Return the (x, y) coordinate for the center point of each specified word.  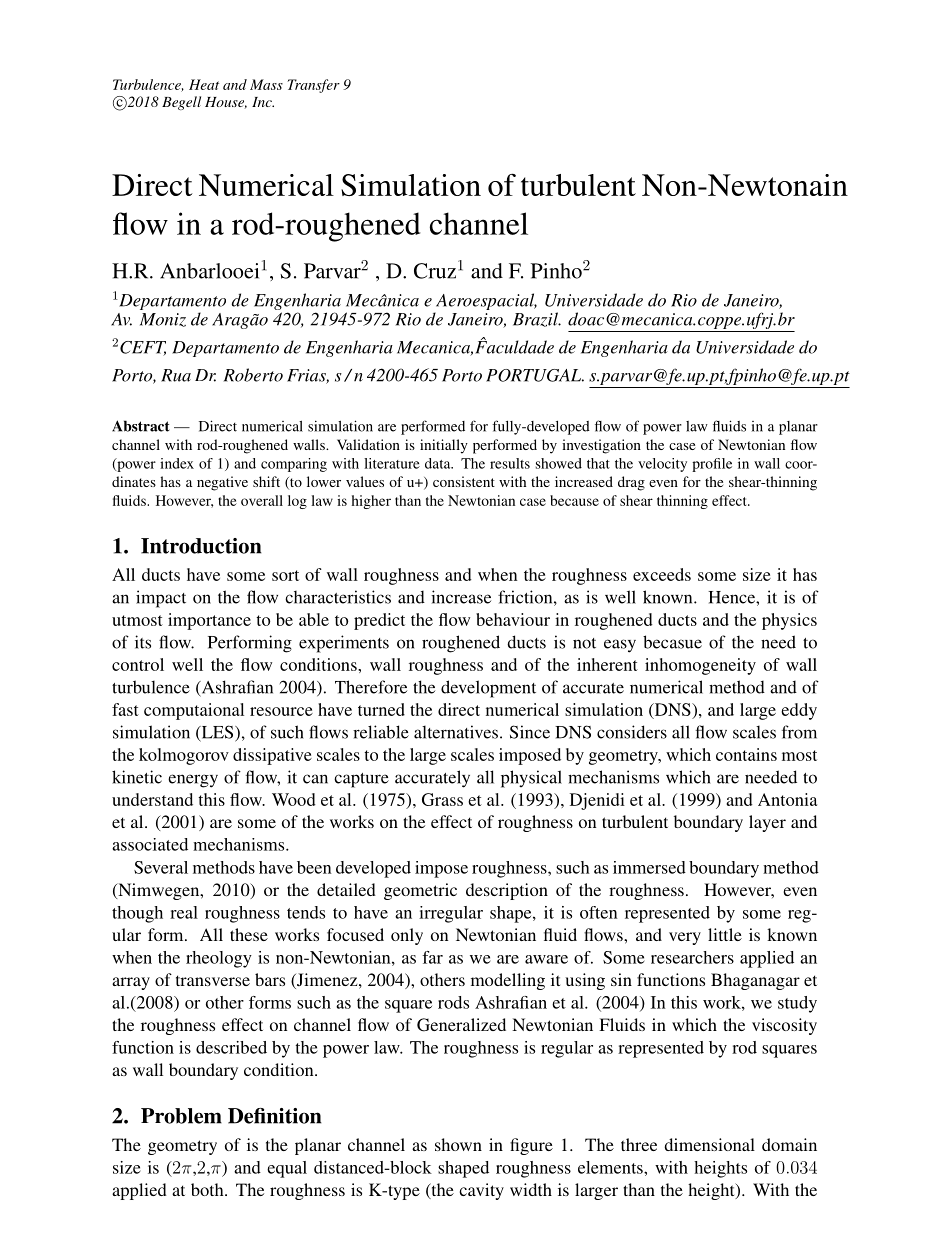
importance (209, 621)
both (208, 1189)
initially (444, 446)
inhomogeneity (700, 666)
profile (712, 465)
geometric (420, 891)
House (226, 103)
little (725, 934)
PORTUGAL (535, 375)
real (184, 912)
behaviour (513, 619)
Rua (176, 375)
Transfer (313, 86)
